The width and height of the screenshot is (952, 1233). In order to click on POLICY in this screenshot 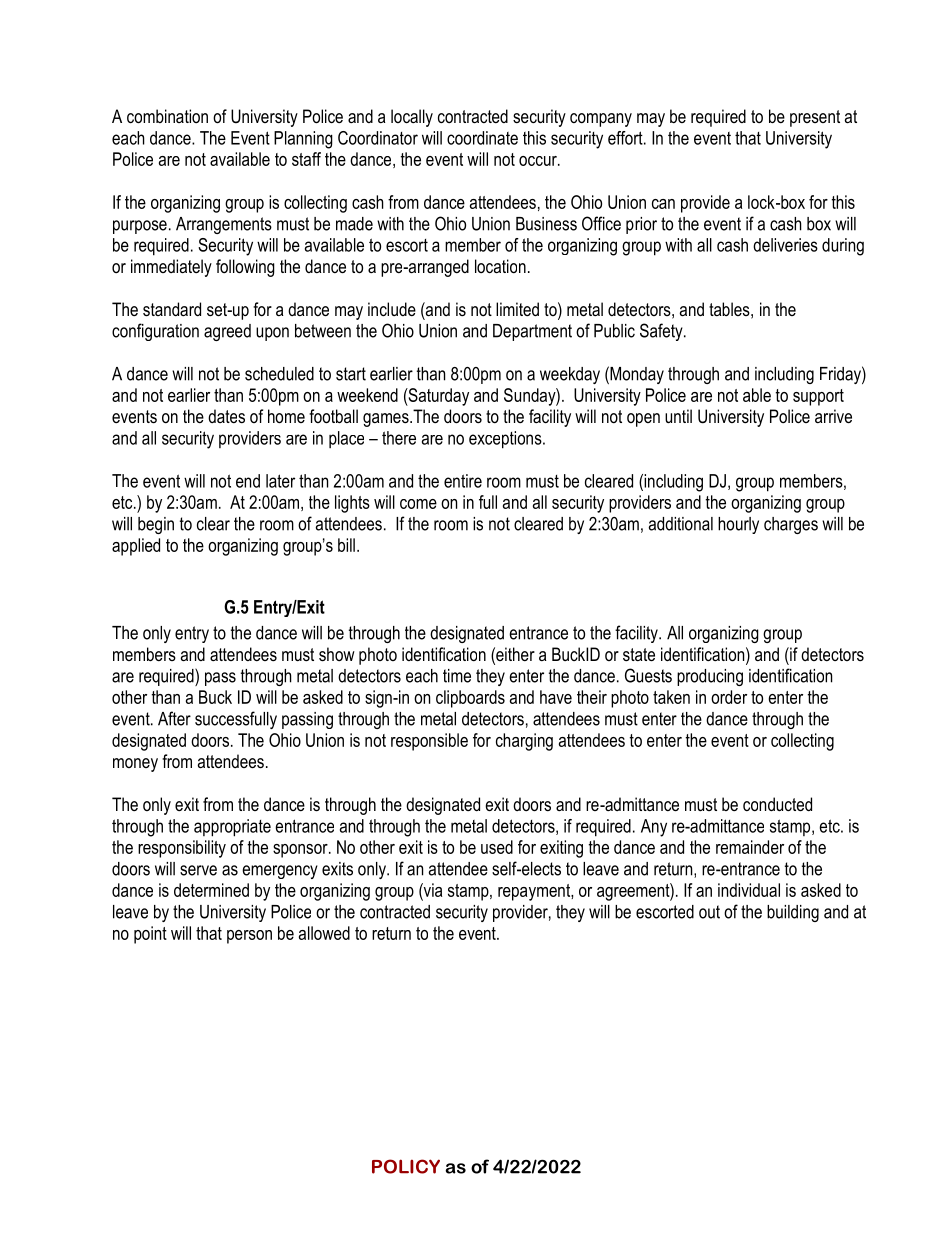, I will do `click(406, 1166)`.
